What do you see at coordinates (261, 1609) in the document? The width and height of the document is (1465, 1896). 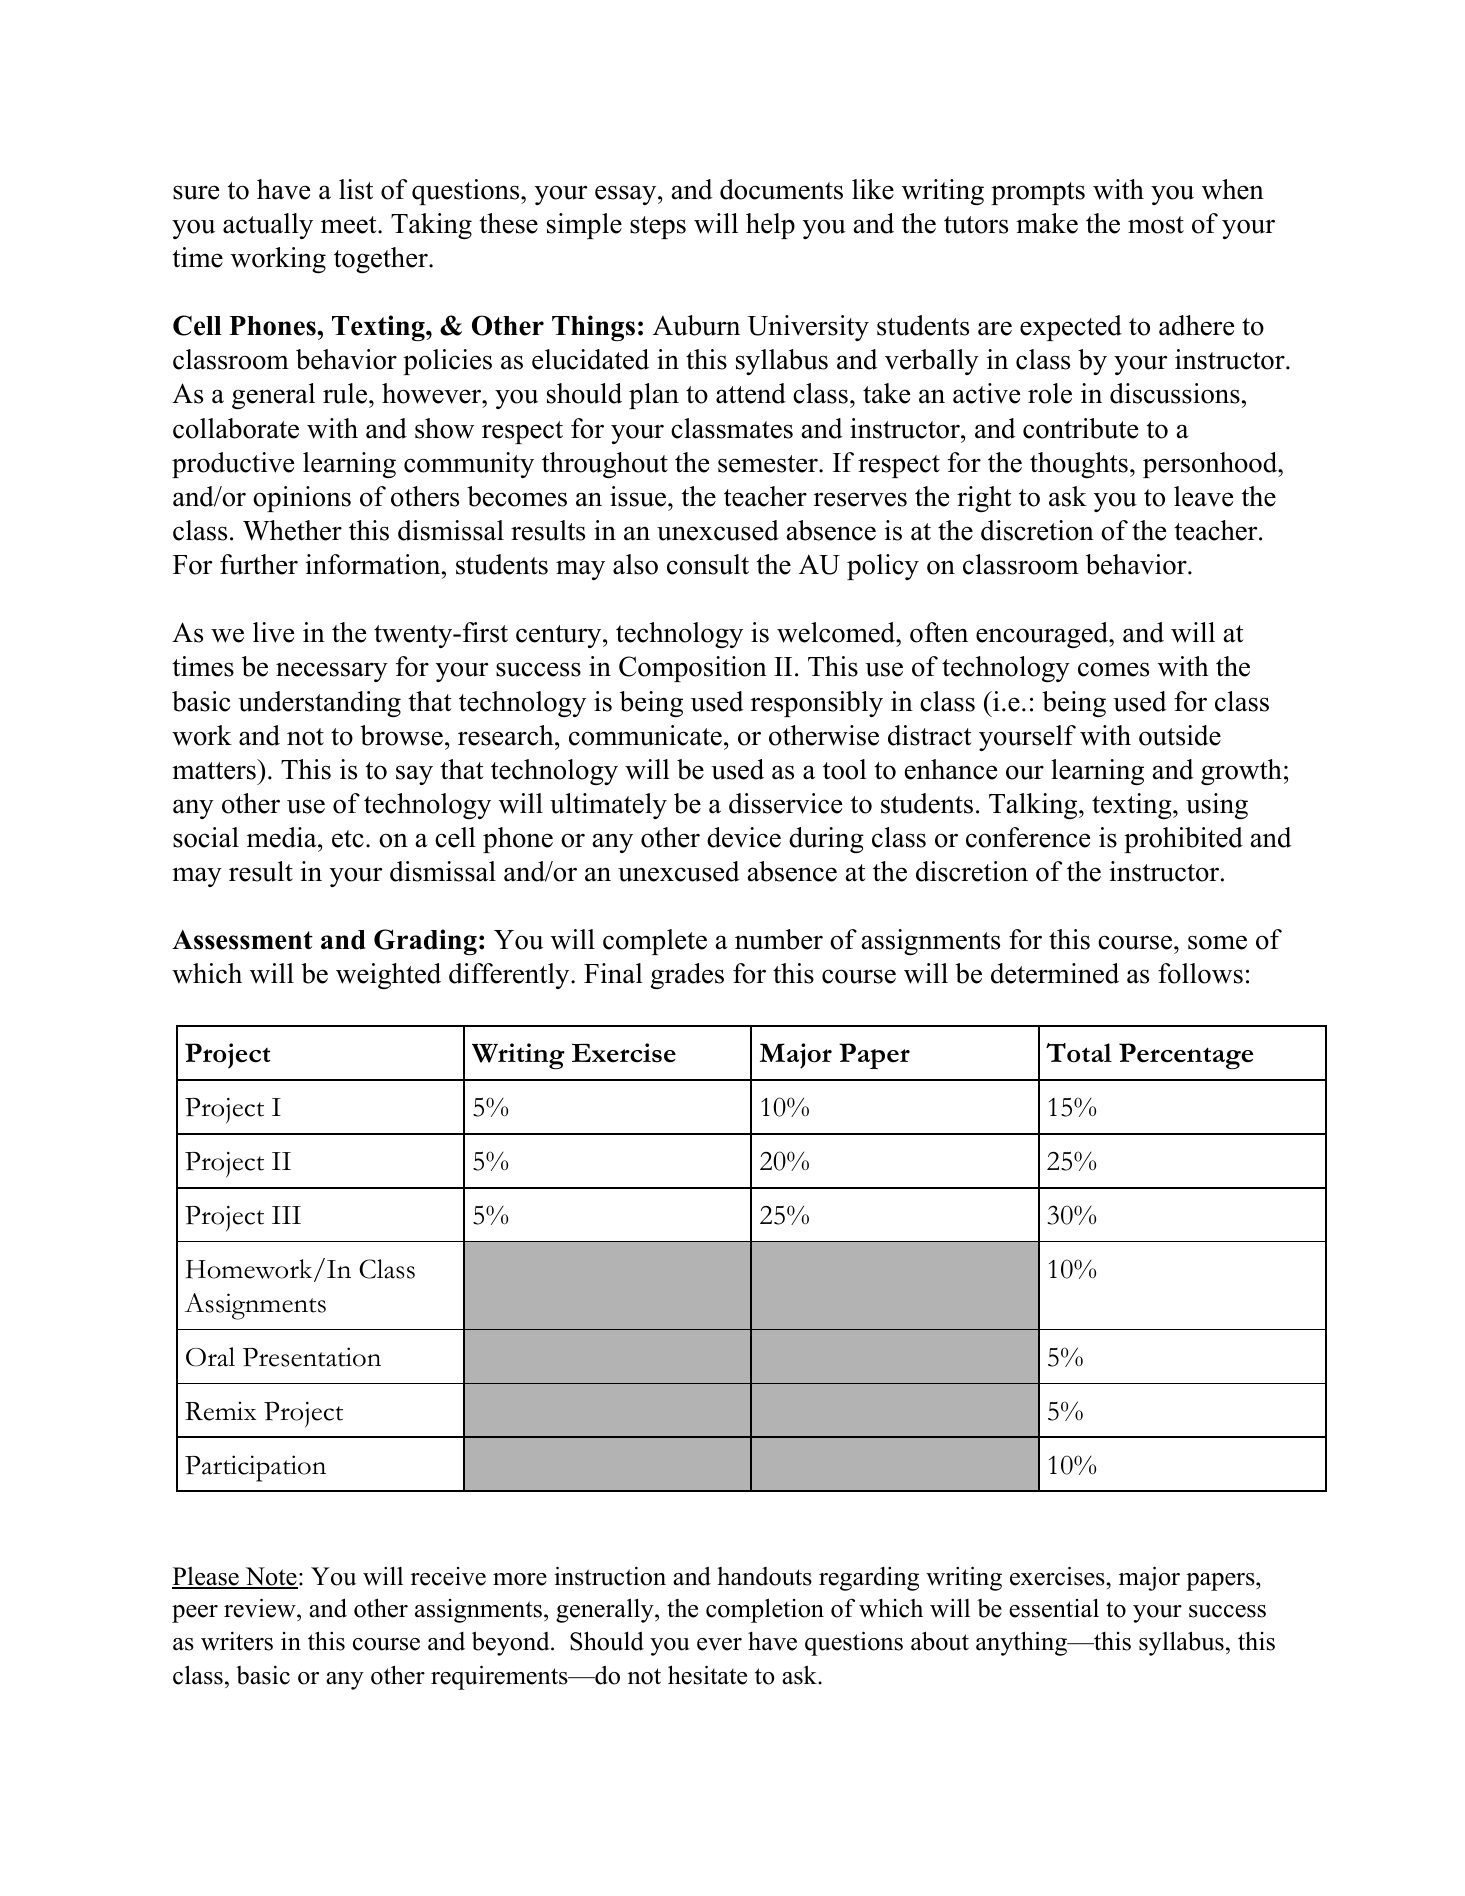 I see `review` at bounding box center [261, 1609].
